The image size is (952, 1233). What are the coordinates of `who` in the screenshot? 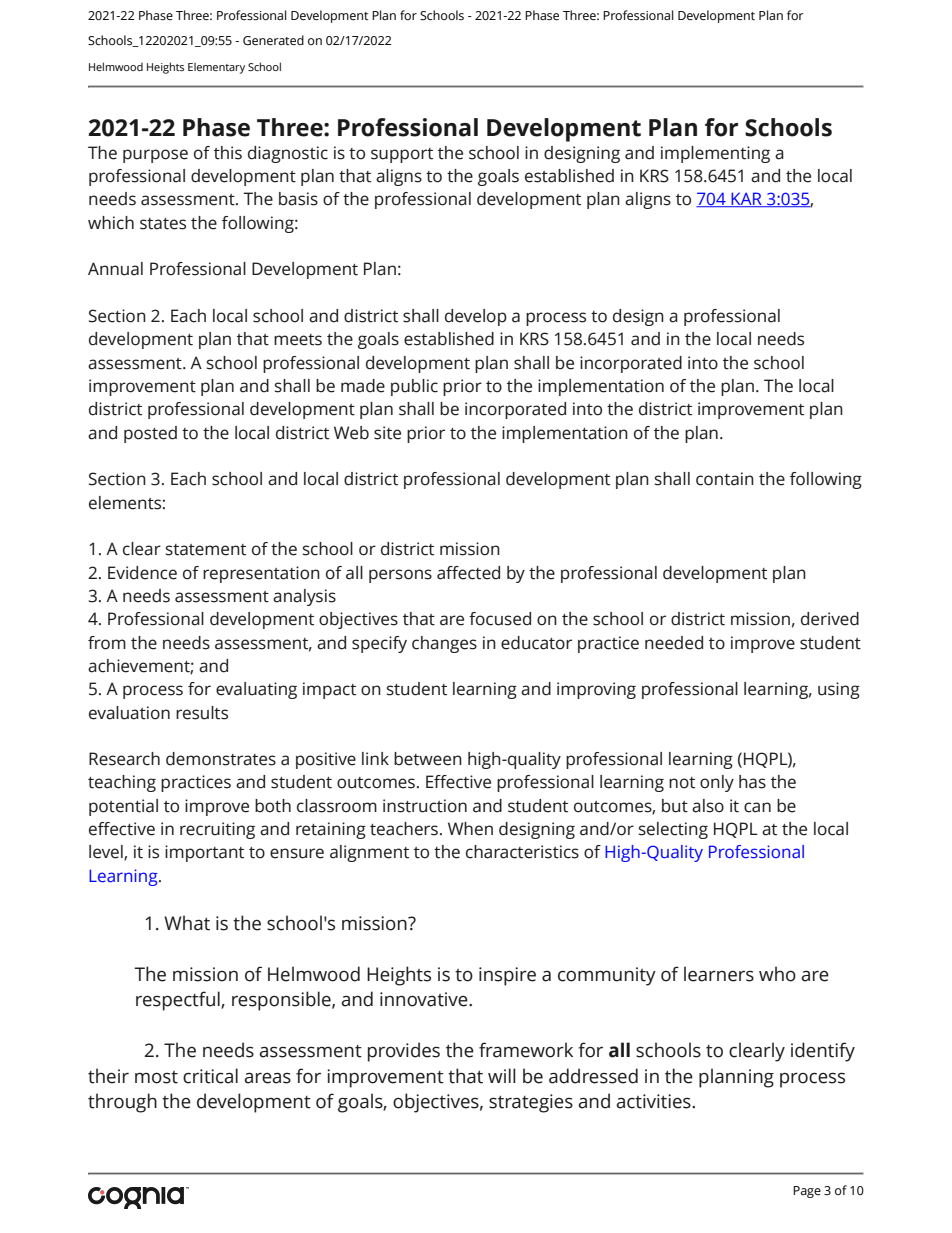 It's located at (777, 974).
